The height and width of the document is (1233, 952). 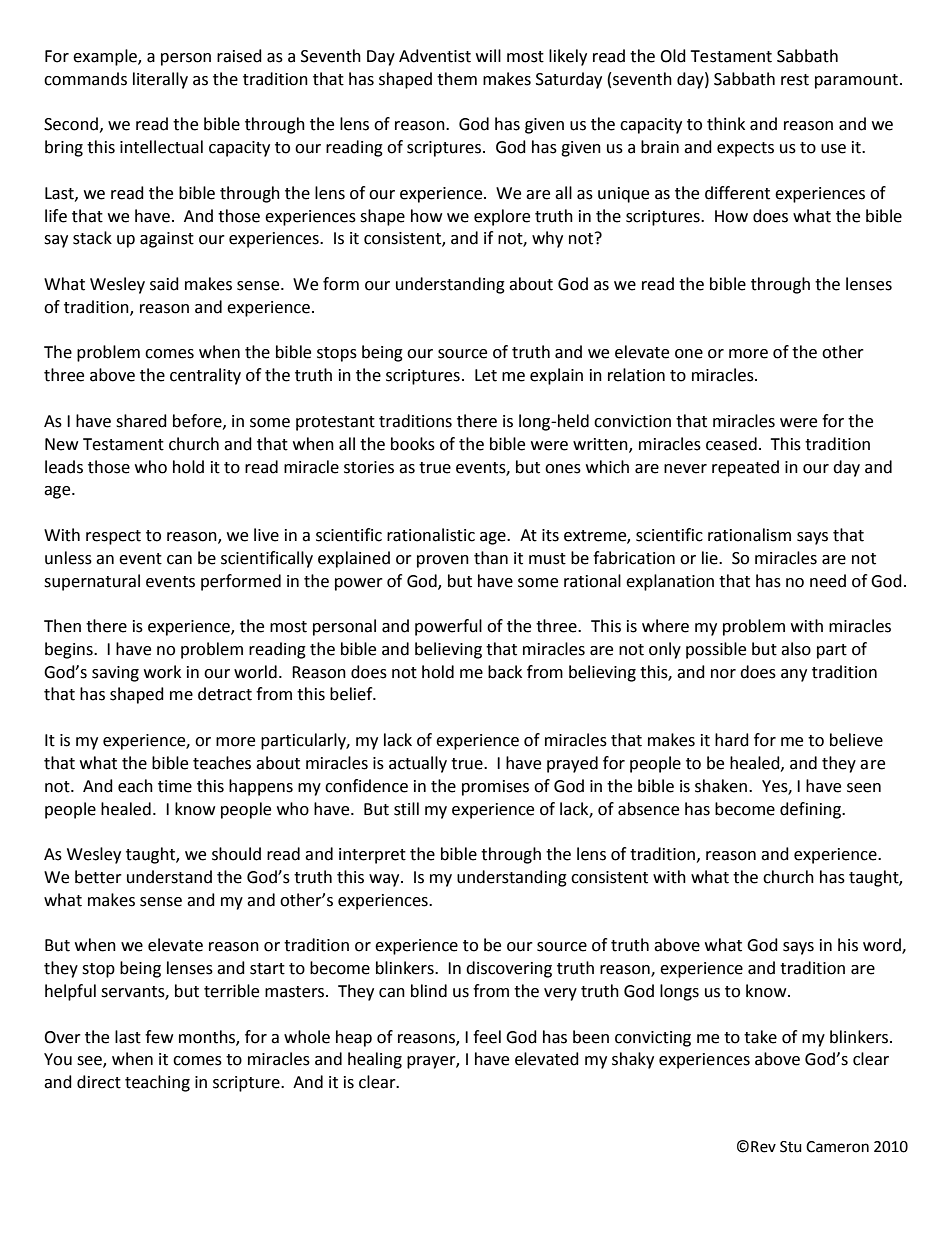 I want to click on way, so click(x=385, y=880).
